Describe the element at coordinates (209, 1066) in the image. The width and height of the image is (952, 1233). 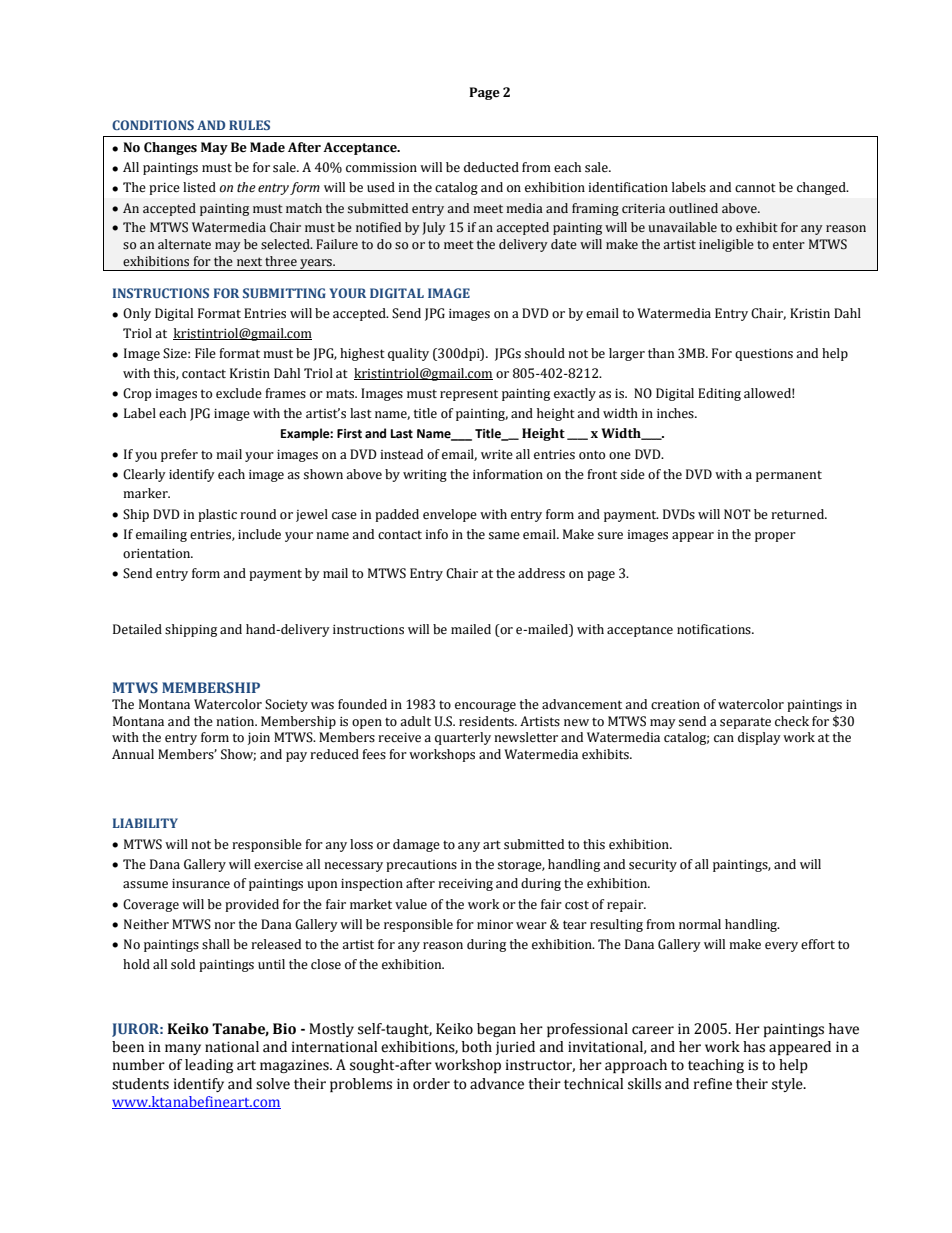
I see `leading` at that location.
